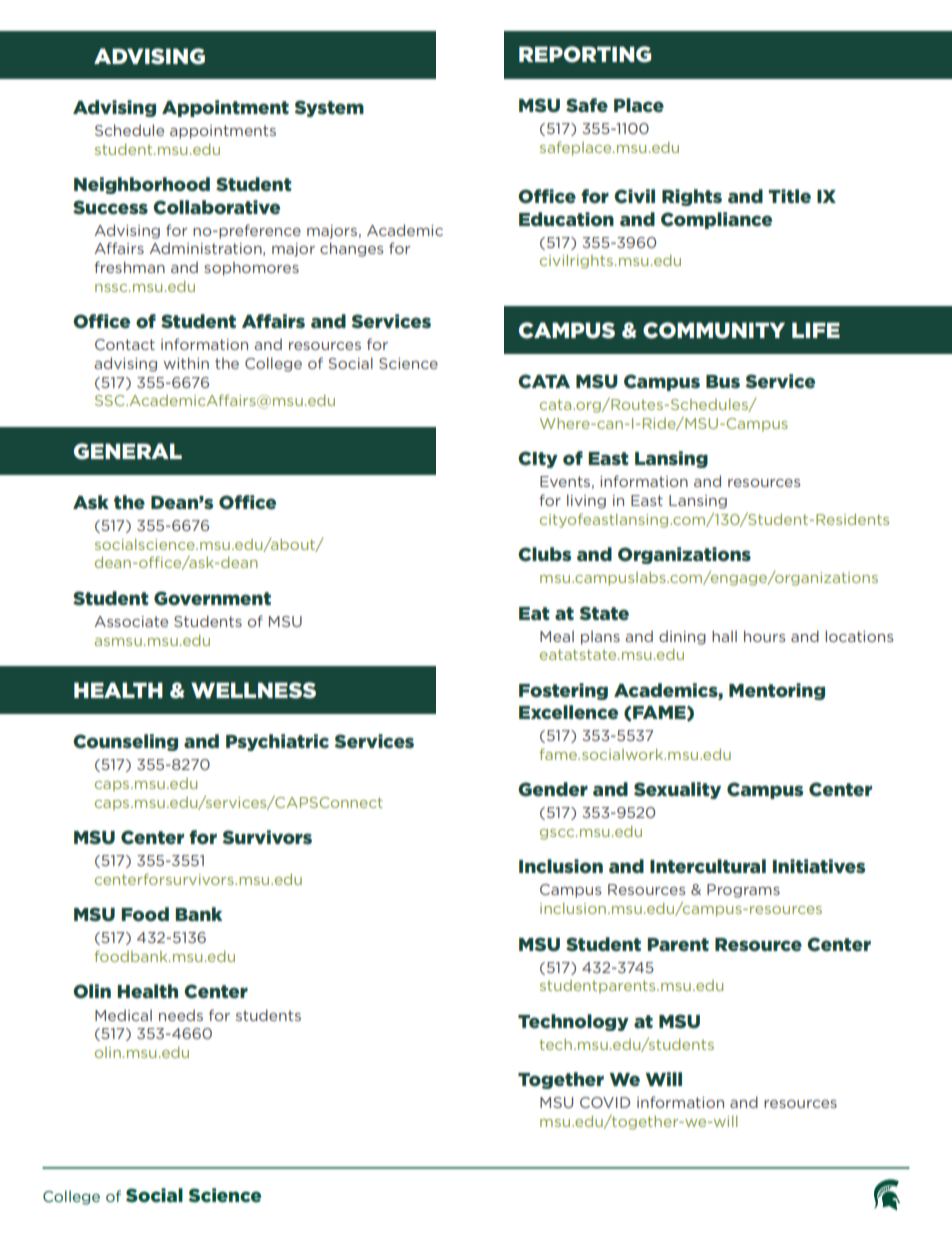 The height and width of the screenshot is (1233, 952). I want to click on within, so click(186, 363).
